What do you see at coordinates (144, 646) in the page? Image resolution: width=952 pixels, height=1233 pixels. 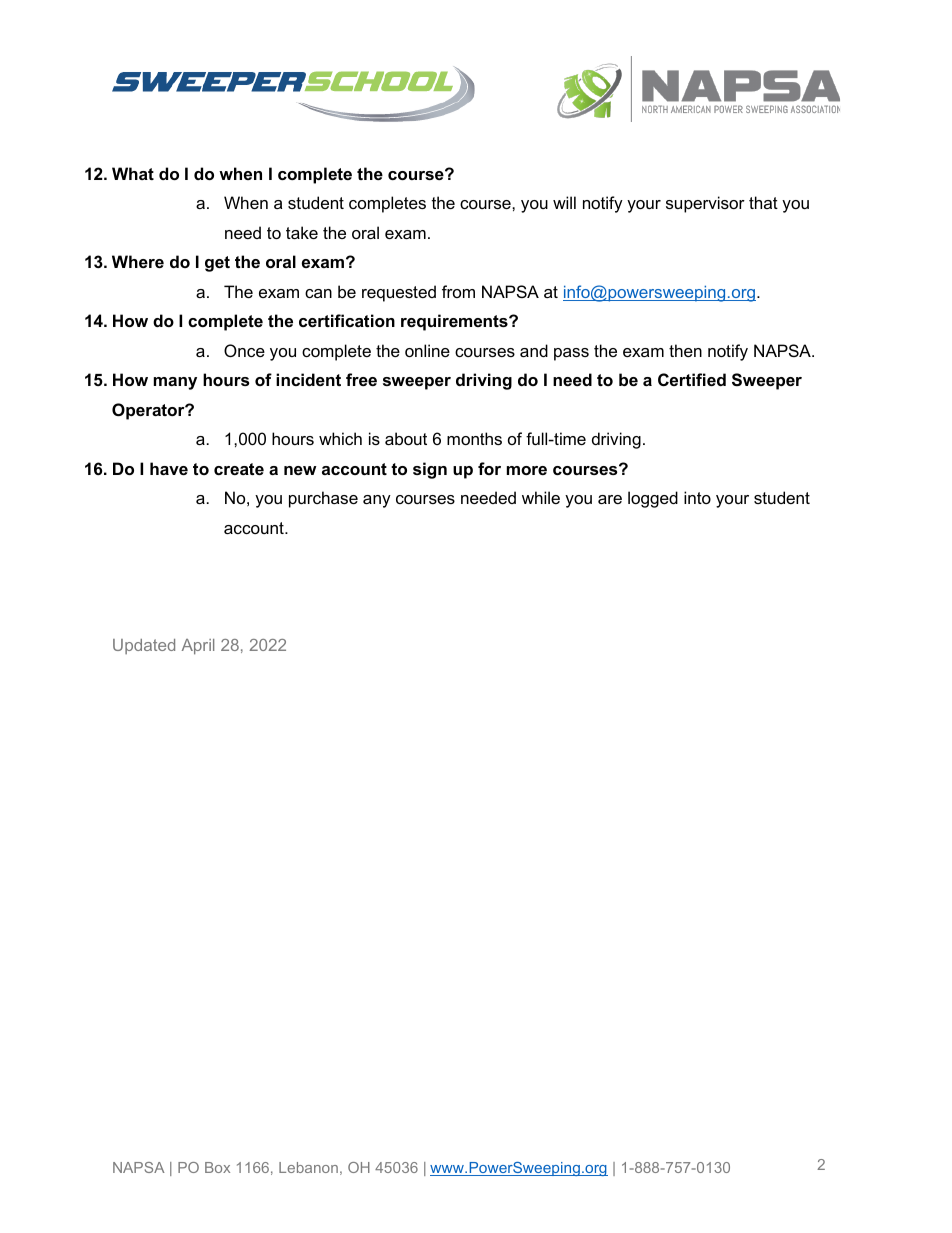 I see `Updated` at bounding box center [144, 646].
